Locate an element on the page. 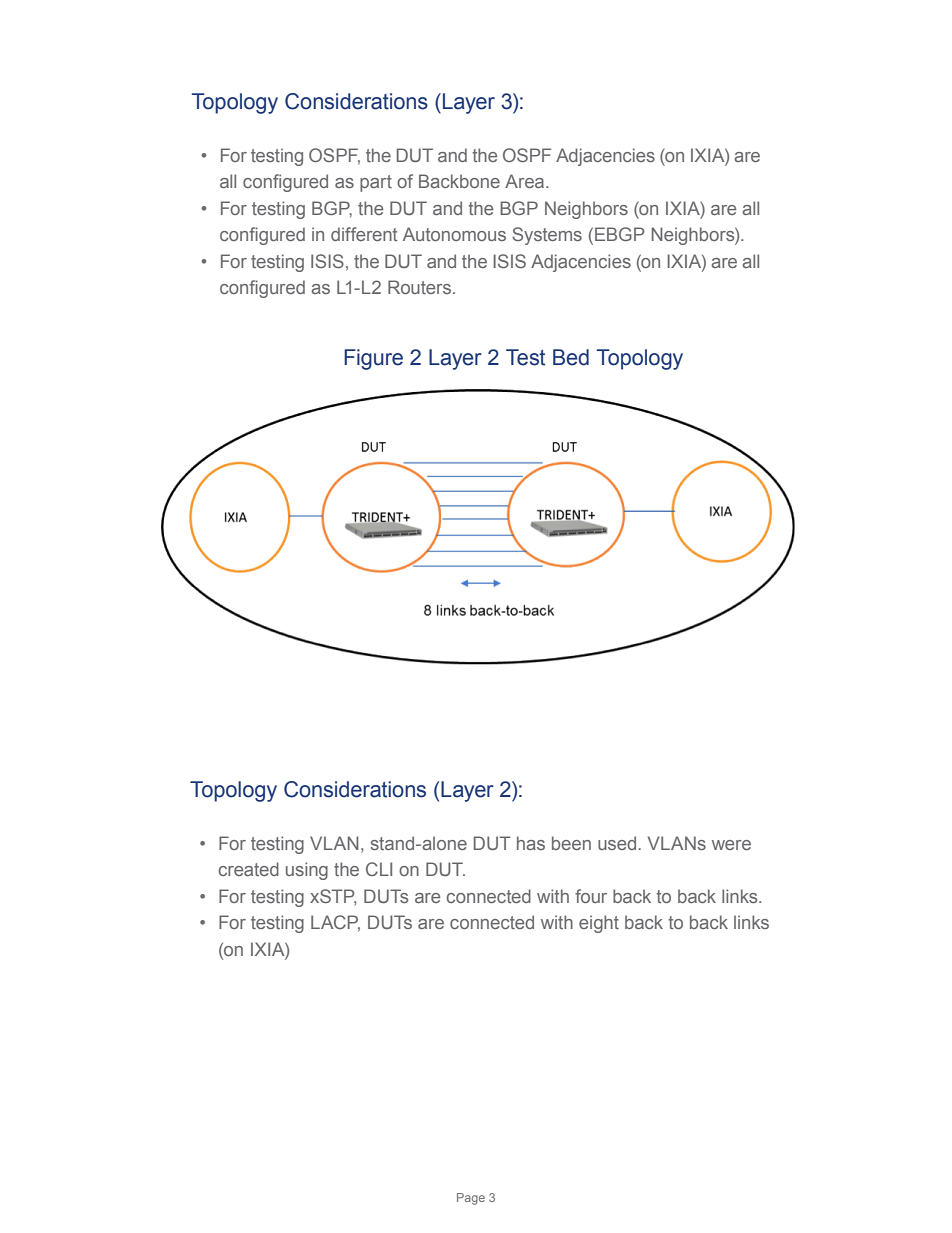  Bed is located at coordinates (571, 357).
